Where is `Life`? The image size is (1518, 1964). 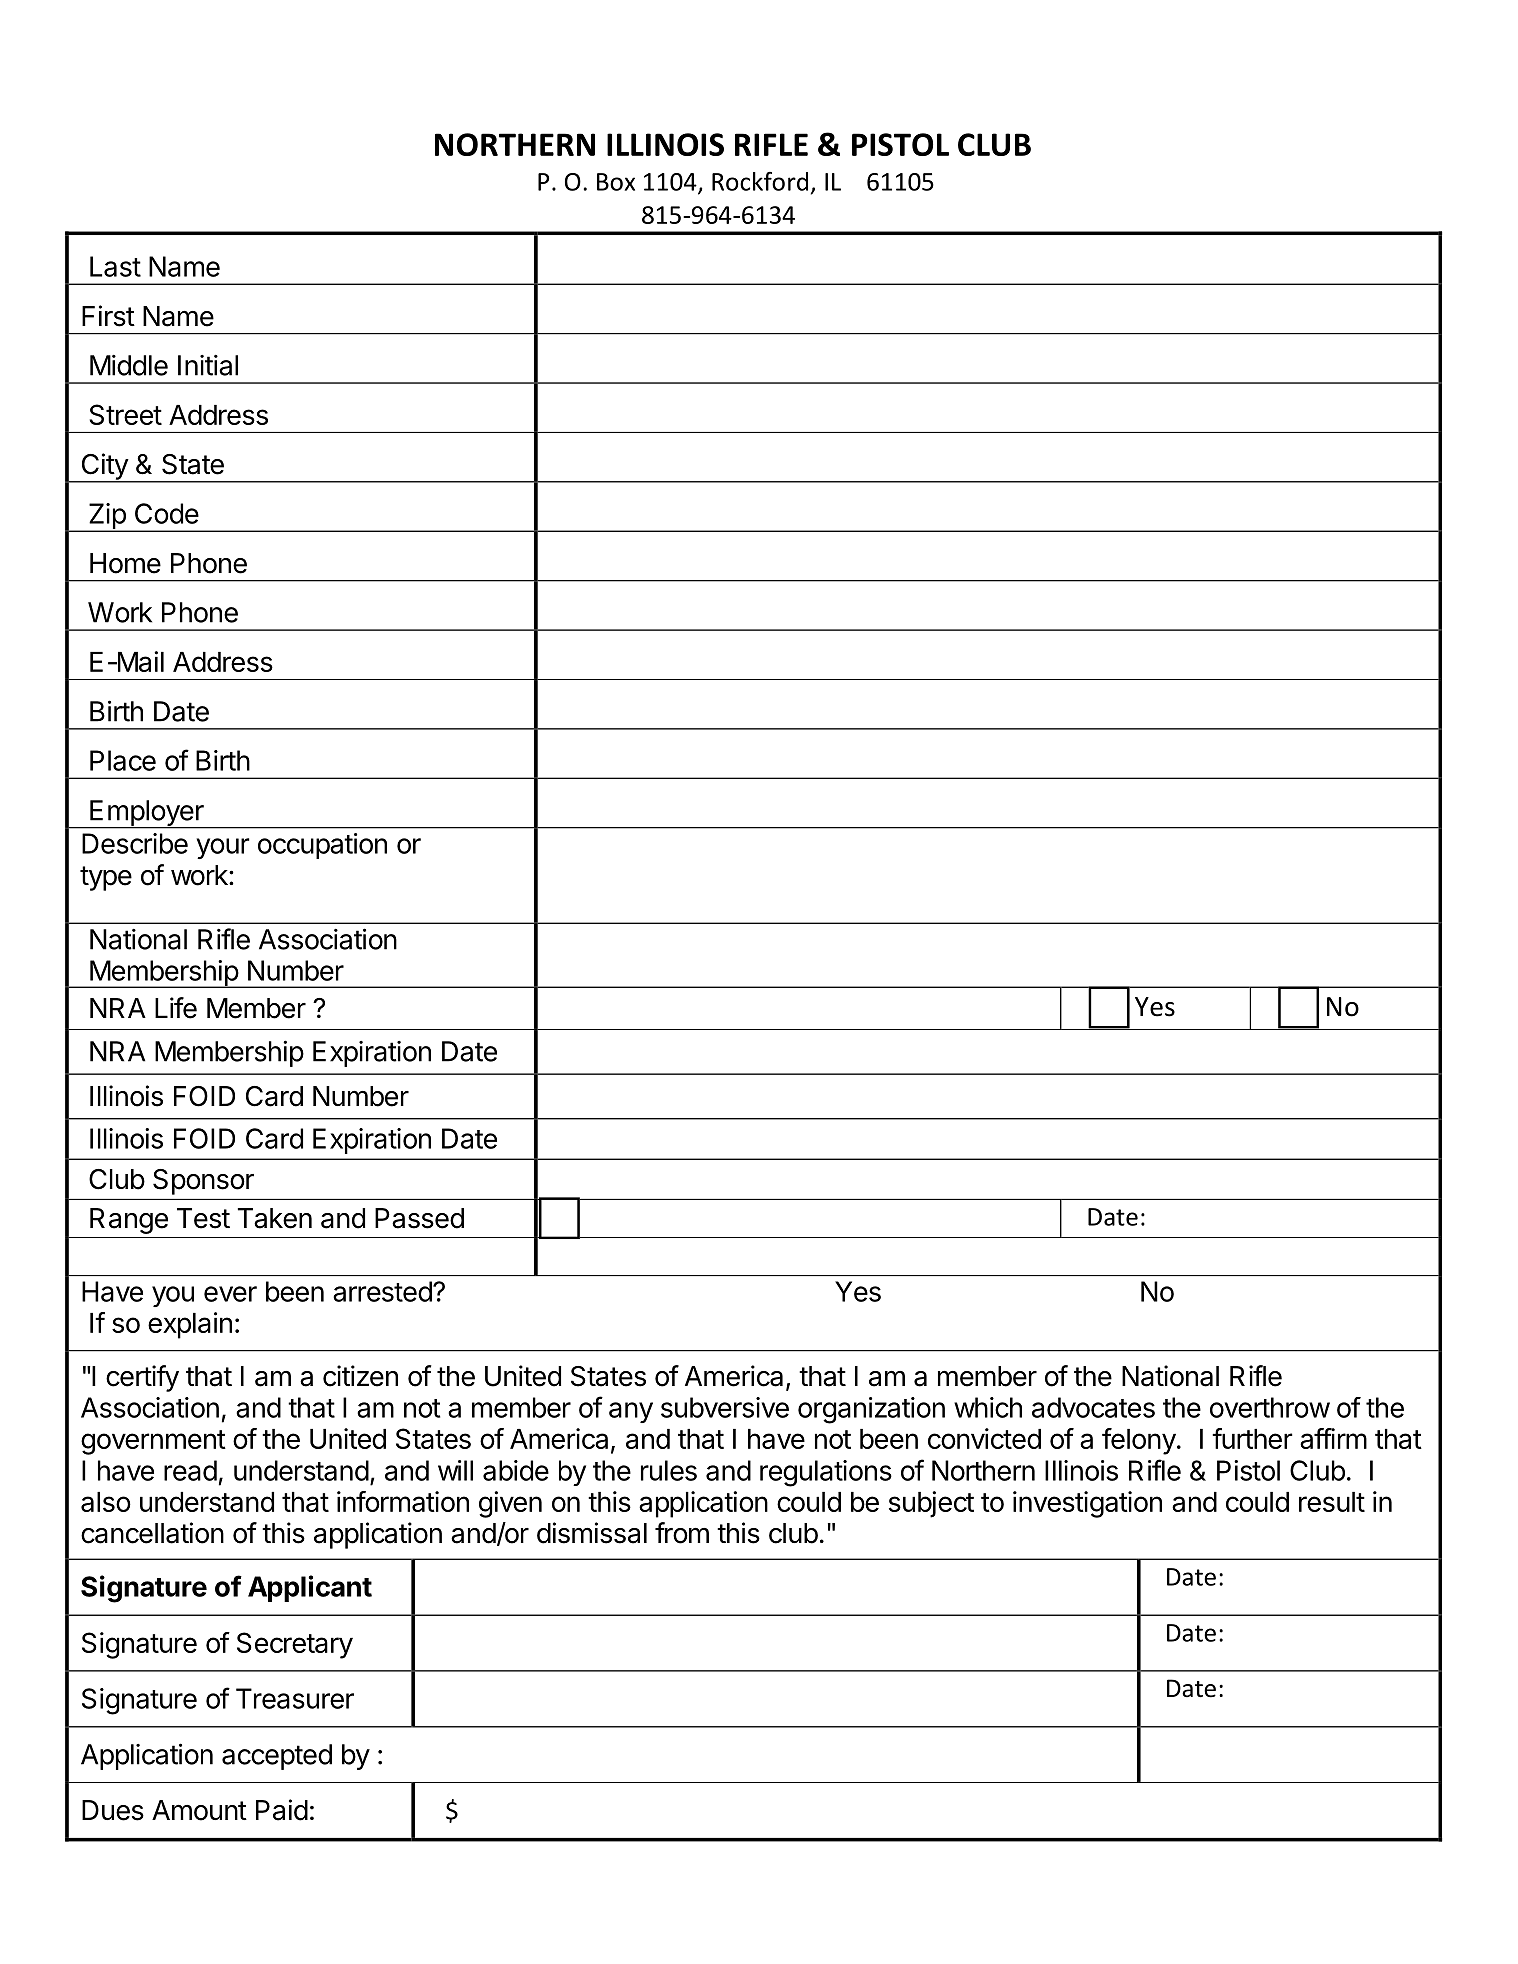
Life is located at coordinates (176, 1008).
